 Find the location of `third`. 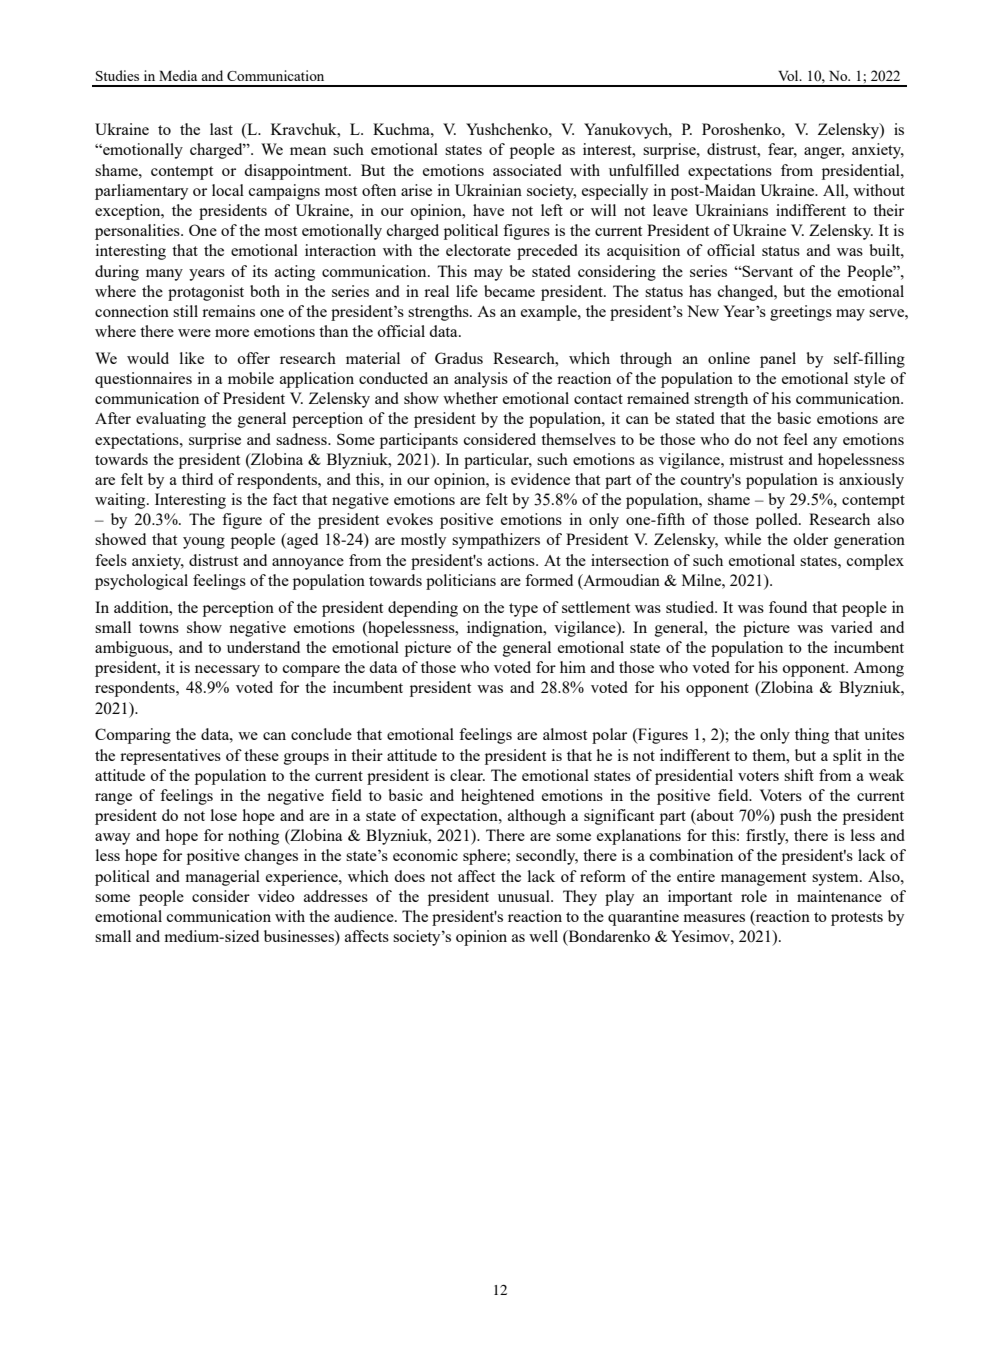

third is located at coordinates (197, 479).
